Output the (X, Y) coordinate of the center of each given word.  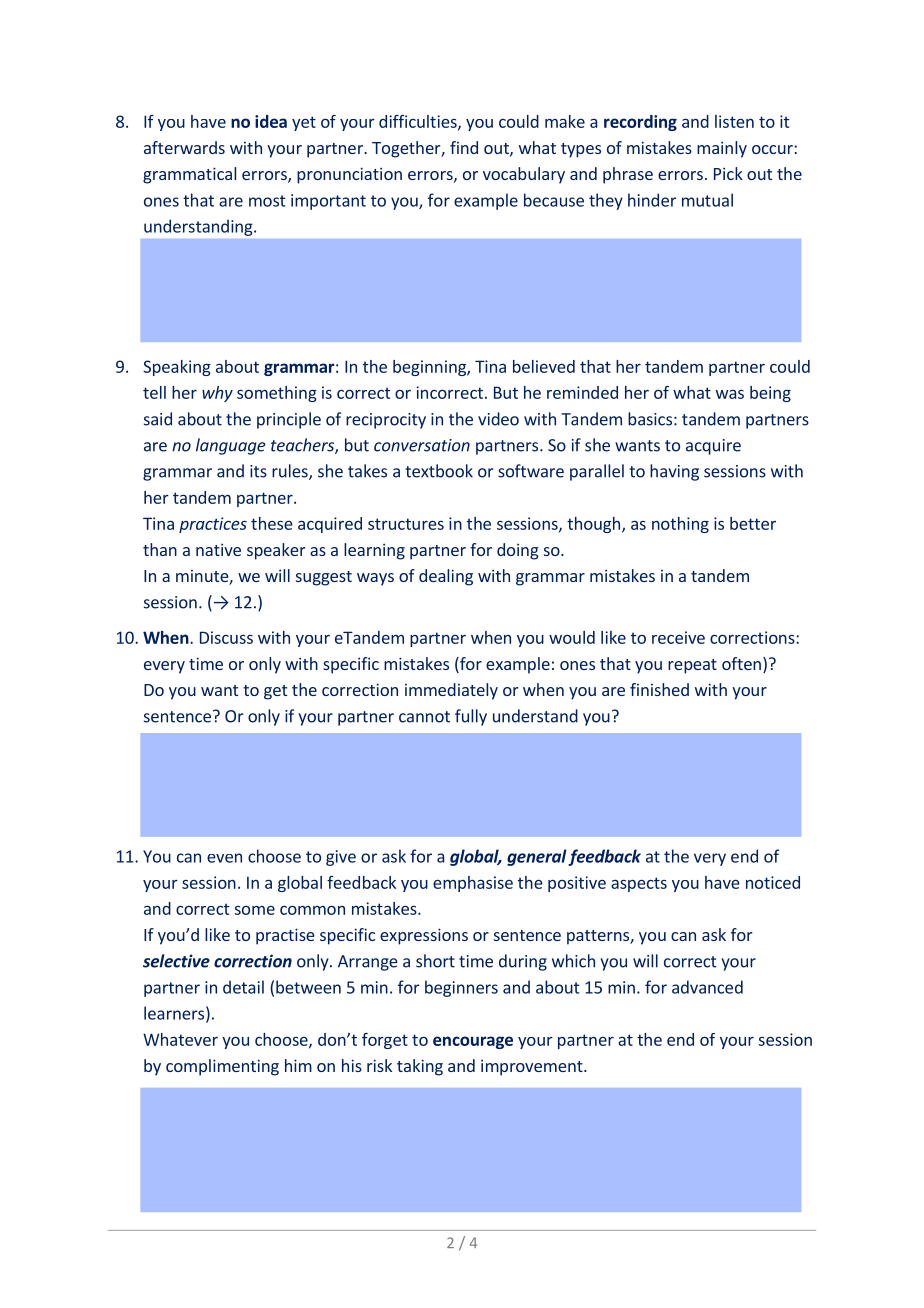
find (464, 147)
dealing (446, 577)
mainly (722, 149)
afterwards (184, 147)
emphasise (473, 884)
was (730, 394)
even (224, 858)
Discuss (226, 637)
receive (678, 637)
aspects (639, 884)
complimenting (222, 1067)
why (217, 394)
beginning (430, 368)
